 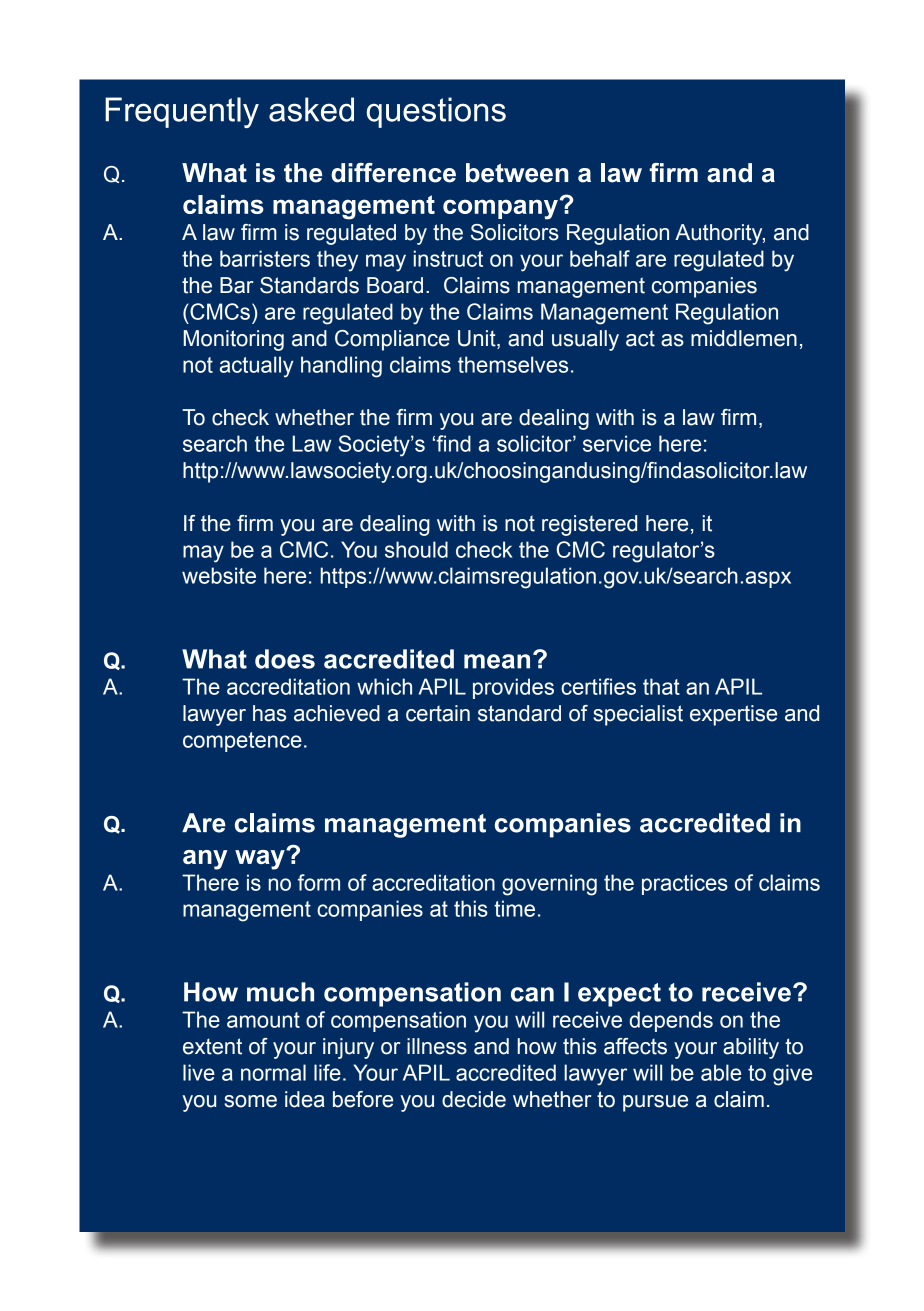 I want to click on practices, so click(x=685, y=884).
